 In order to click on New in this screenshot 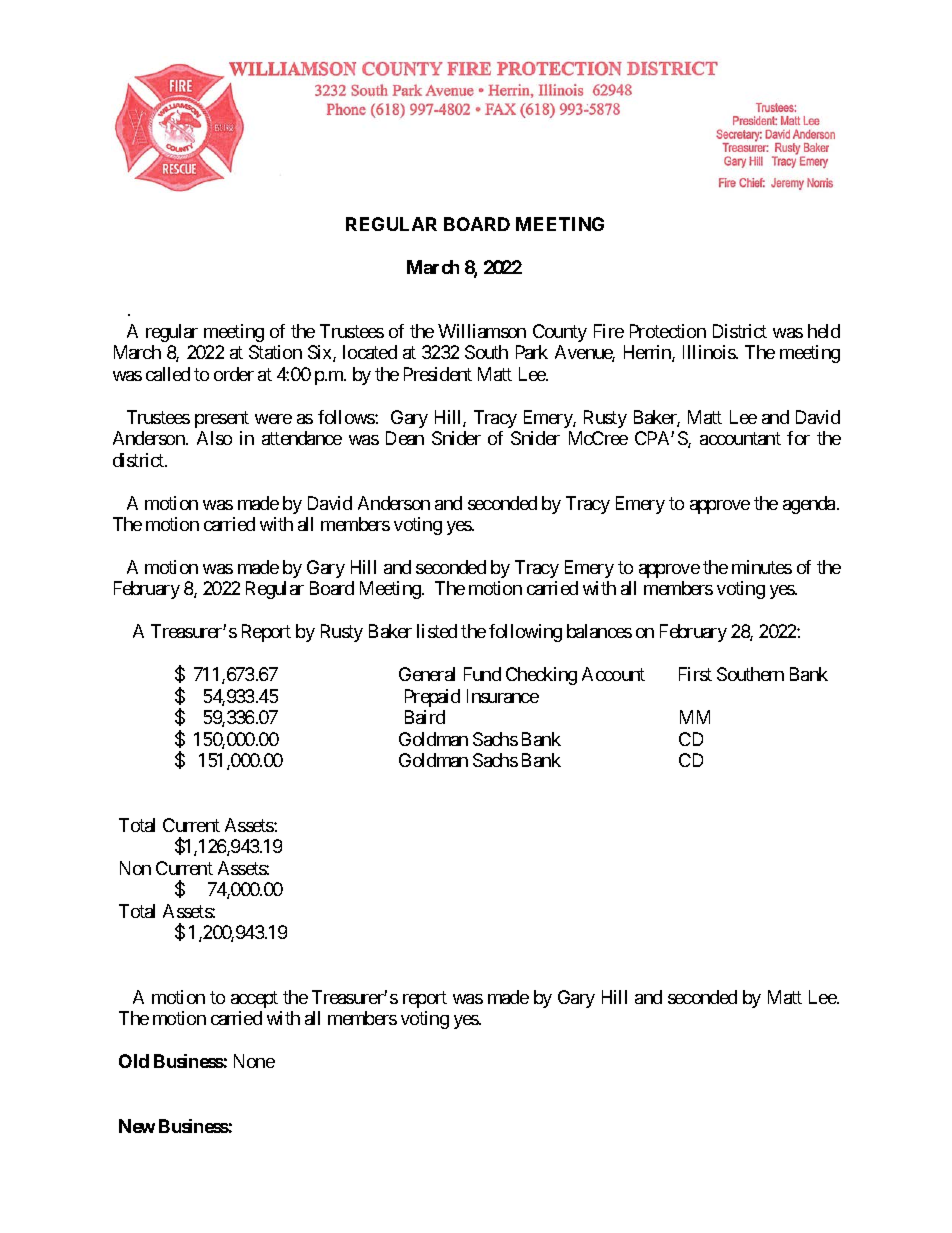, I will do `click(137, 1126)`.
